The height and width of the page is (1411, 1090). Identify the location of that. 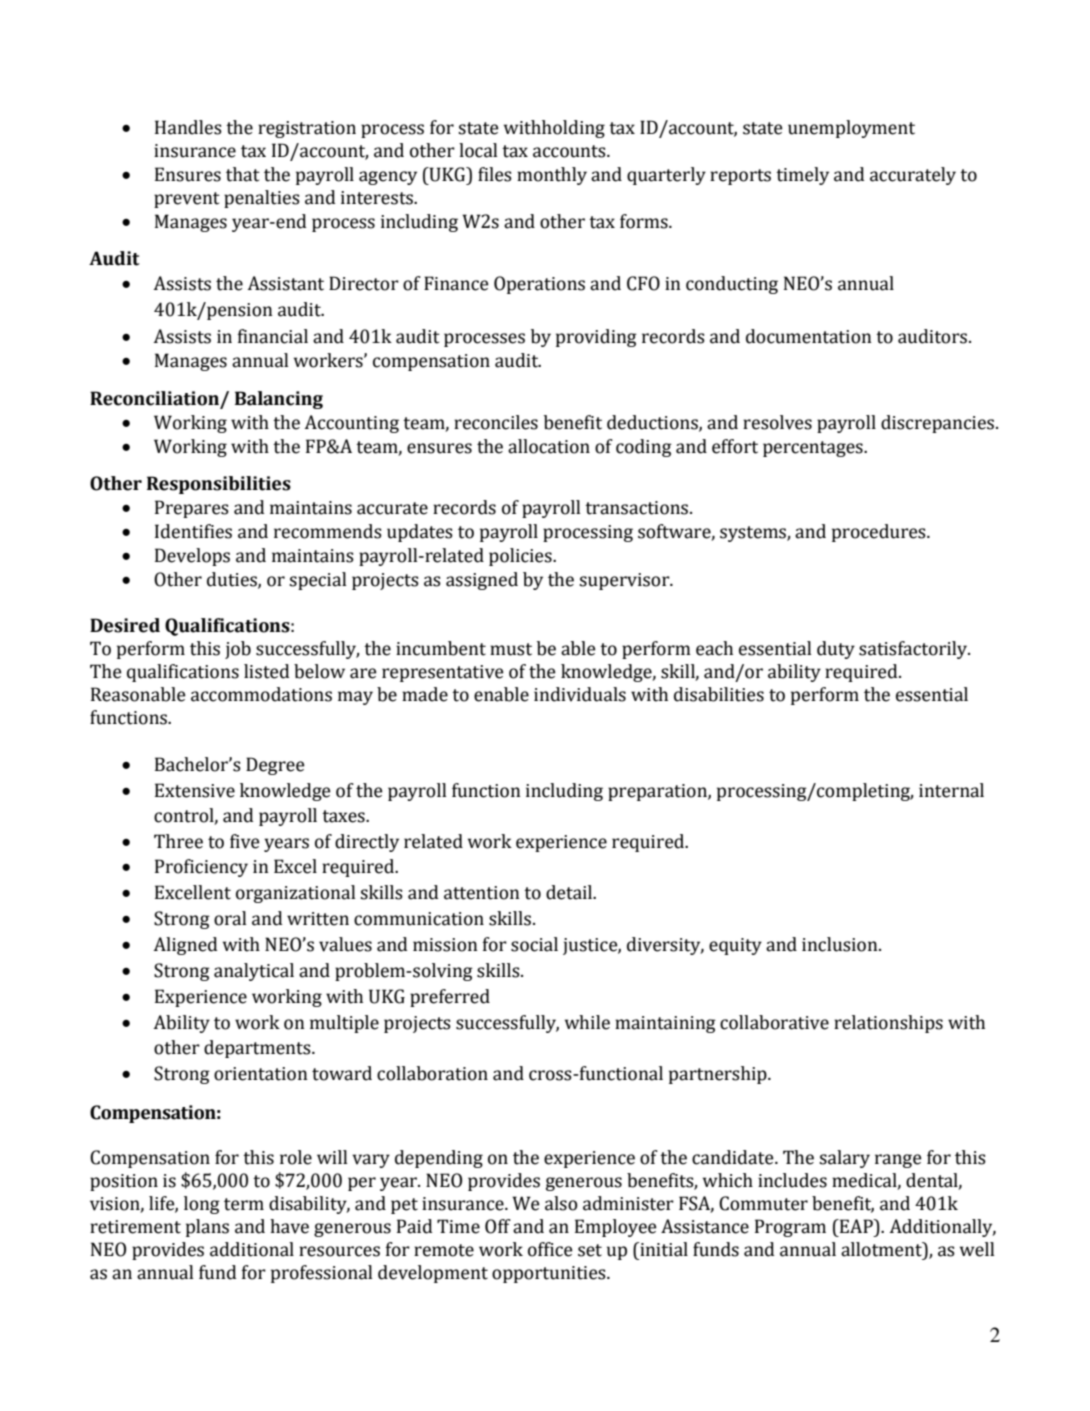
(243, 174).
